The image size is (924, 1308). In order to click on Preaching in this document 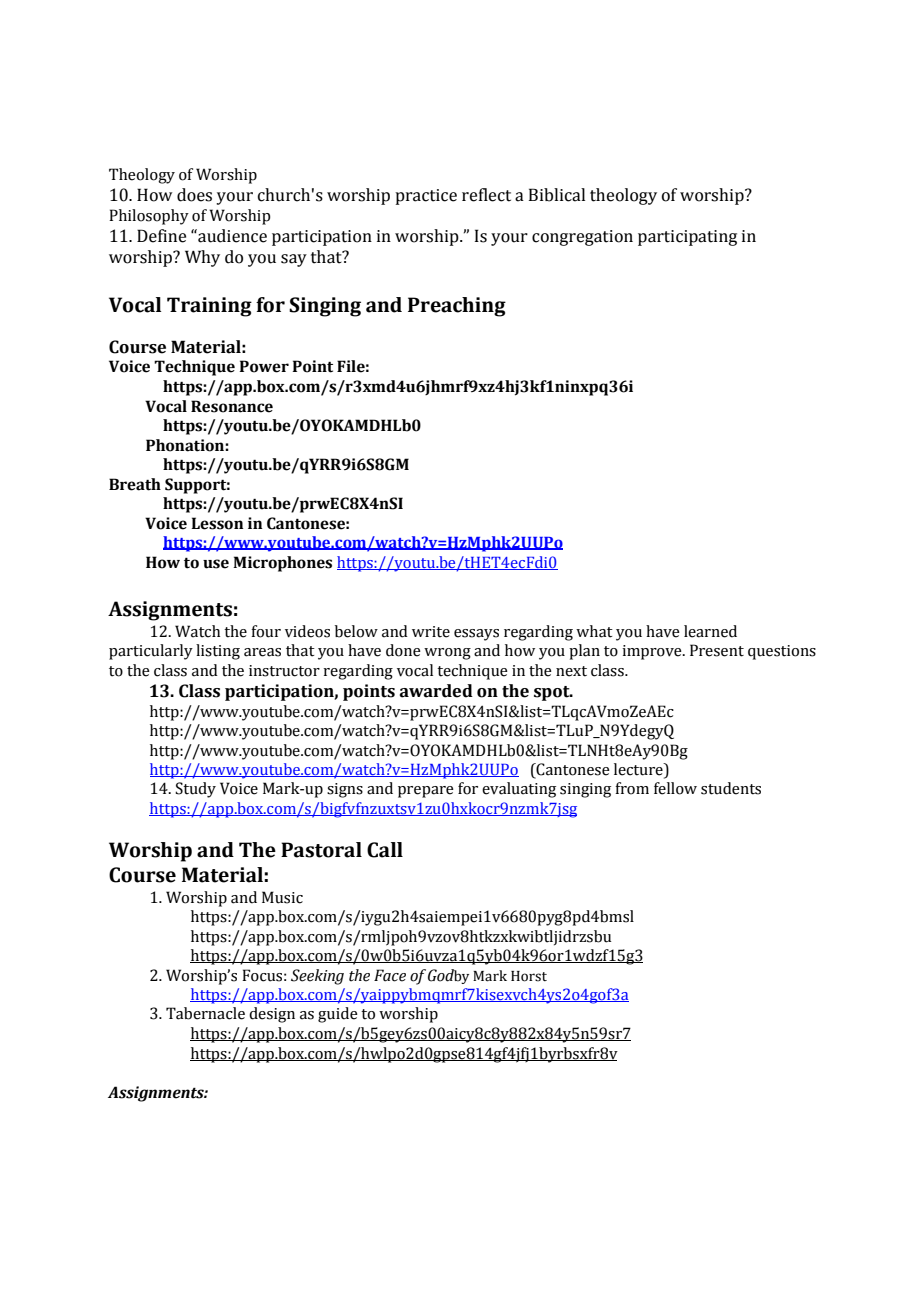, I will do `click(457, 307)`.
